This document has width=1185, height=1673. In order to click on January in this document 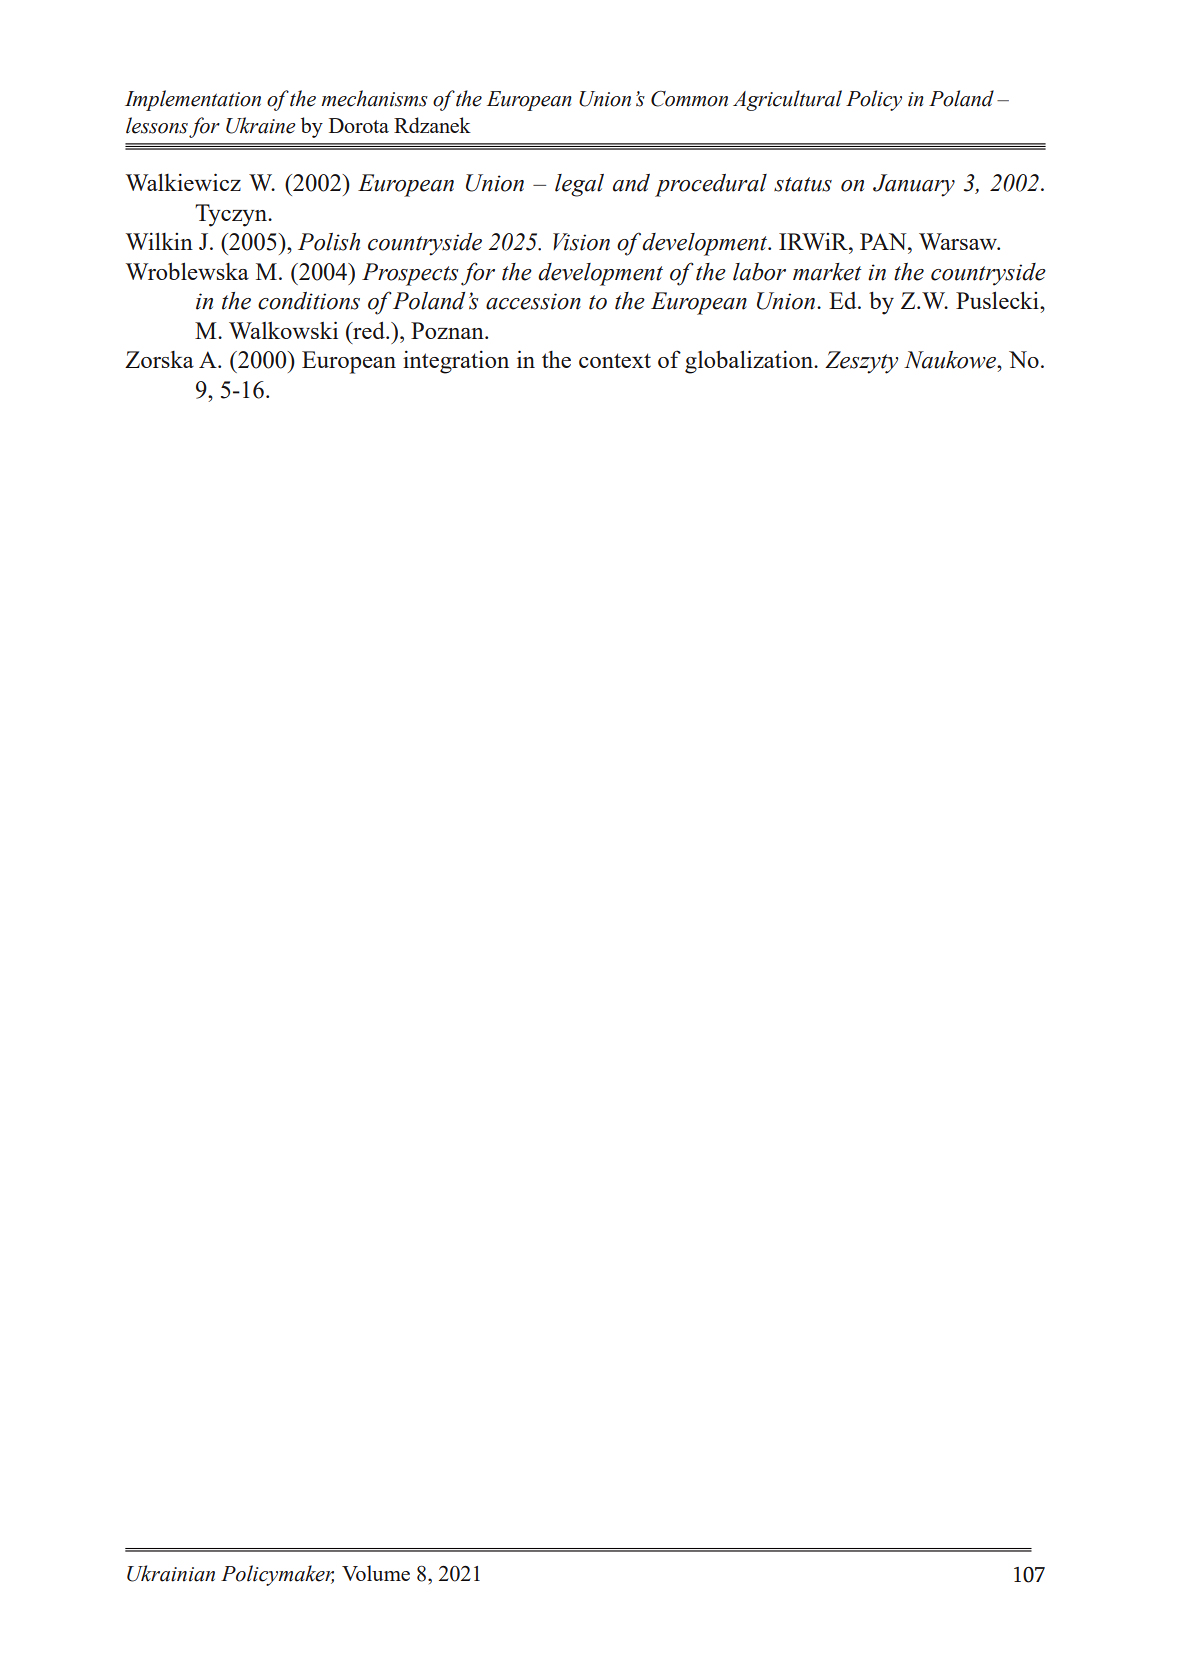, I will do `click(914, 185)`.
